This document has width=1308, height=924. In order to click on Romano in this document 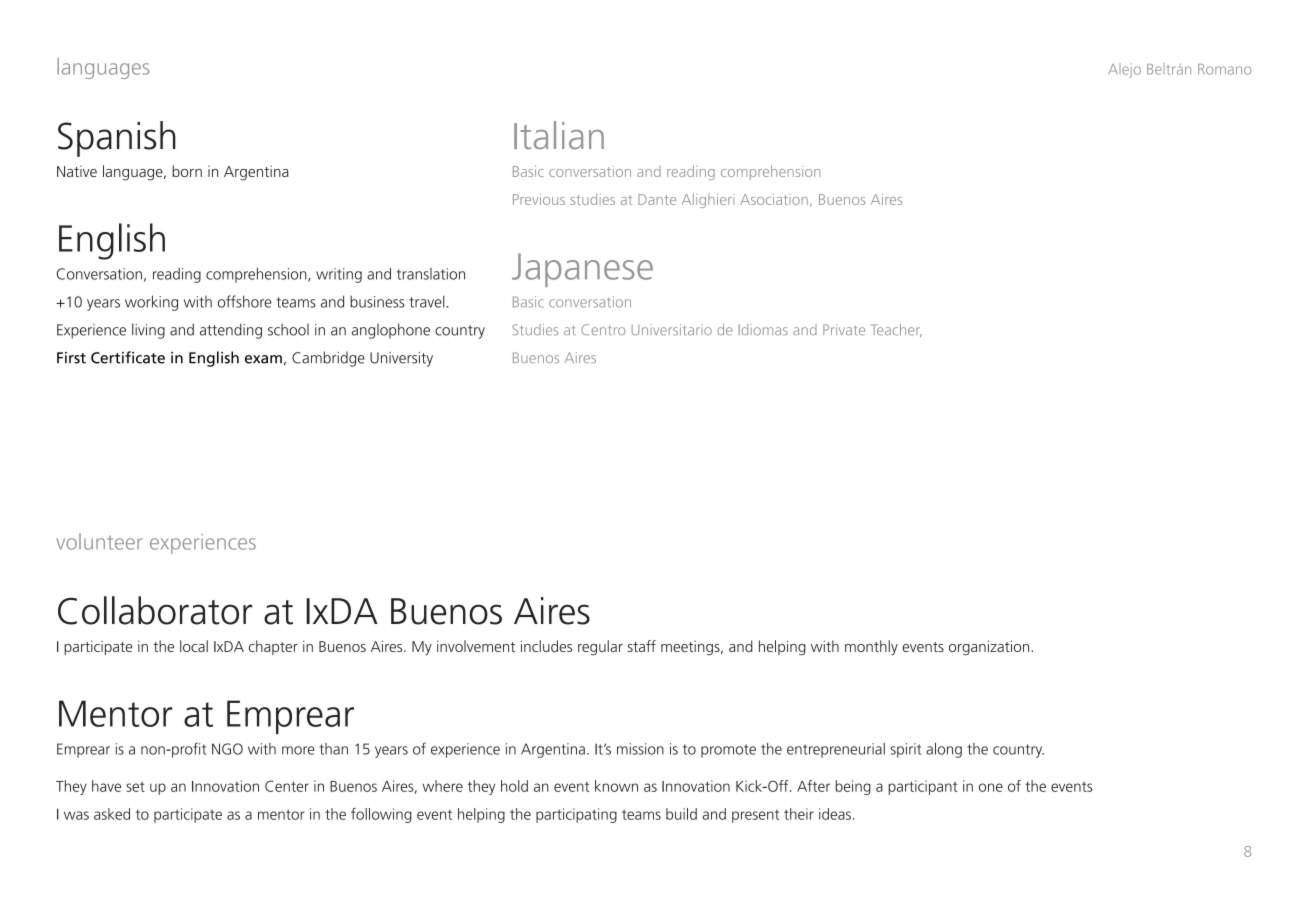, I will do `click(1224, 69)`.
